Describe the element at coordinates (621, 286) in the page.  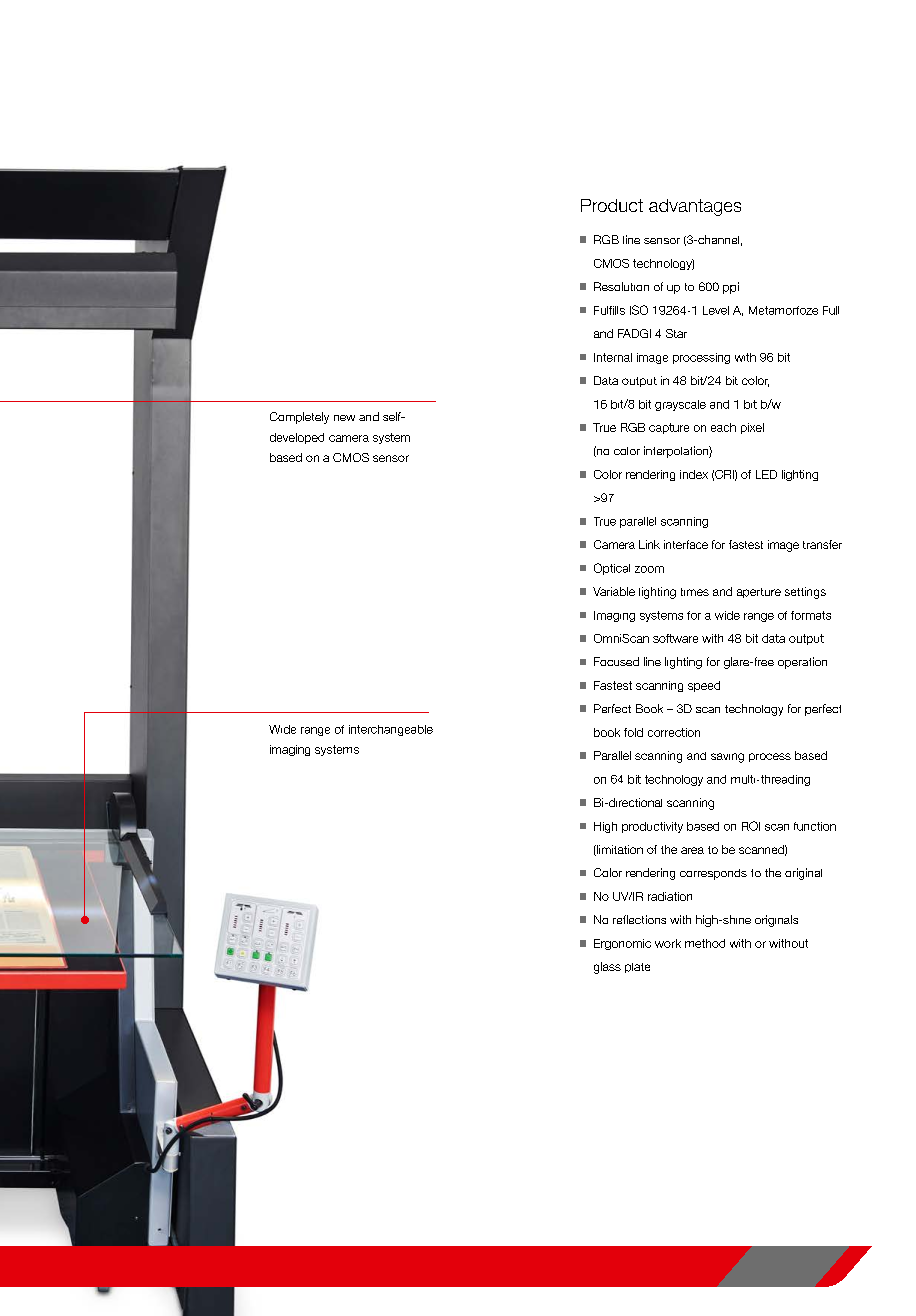
I see `Resolution` at that location.
